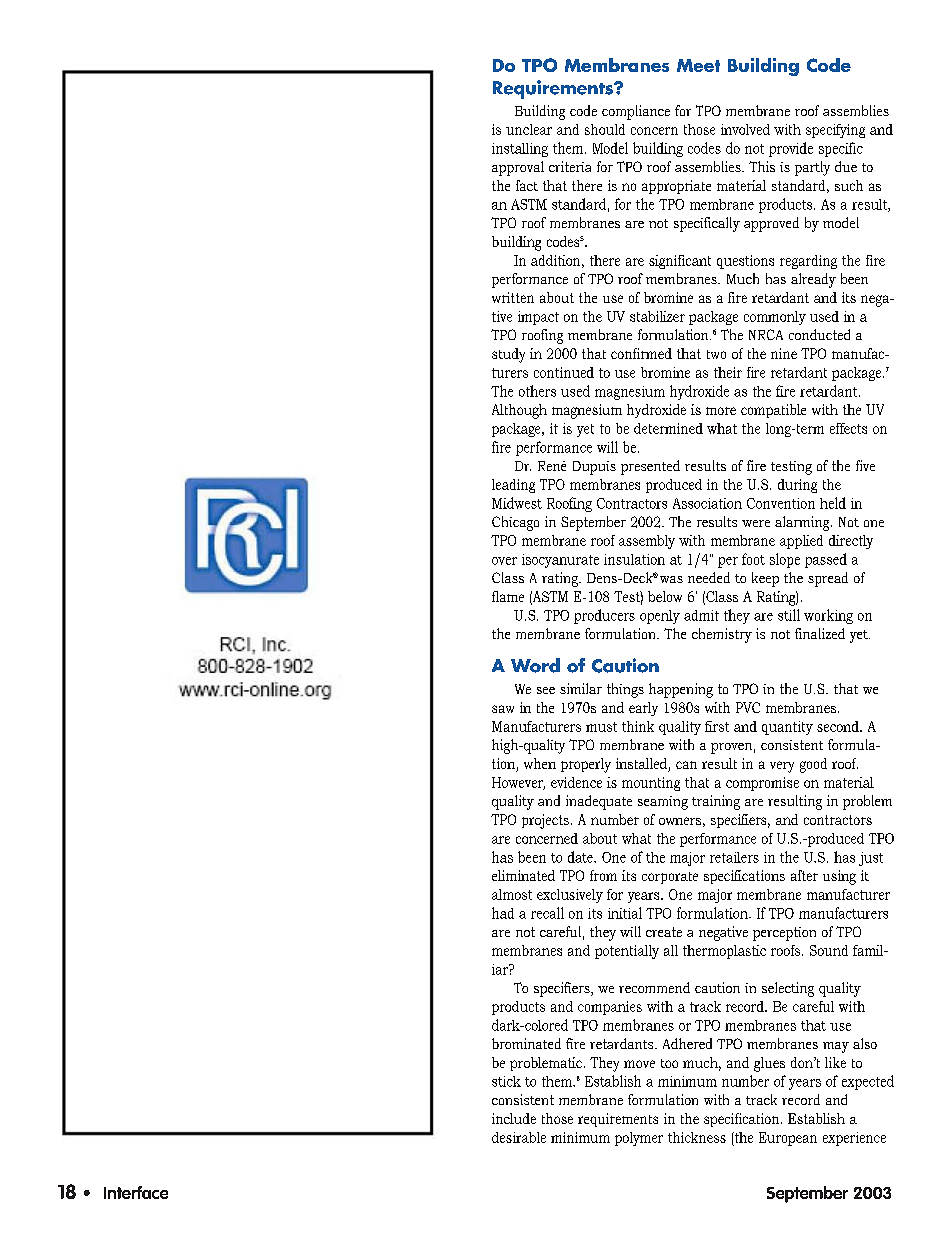 Image resolution: width=952 pixels, height=1233 pixels. I want to click on study, so click(508, 355).
